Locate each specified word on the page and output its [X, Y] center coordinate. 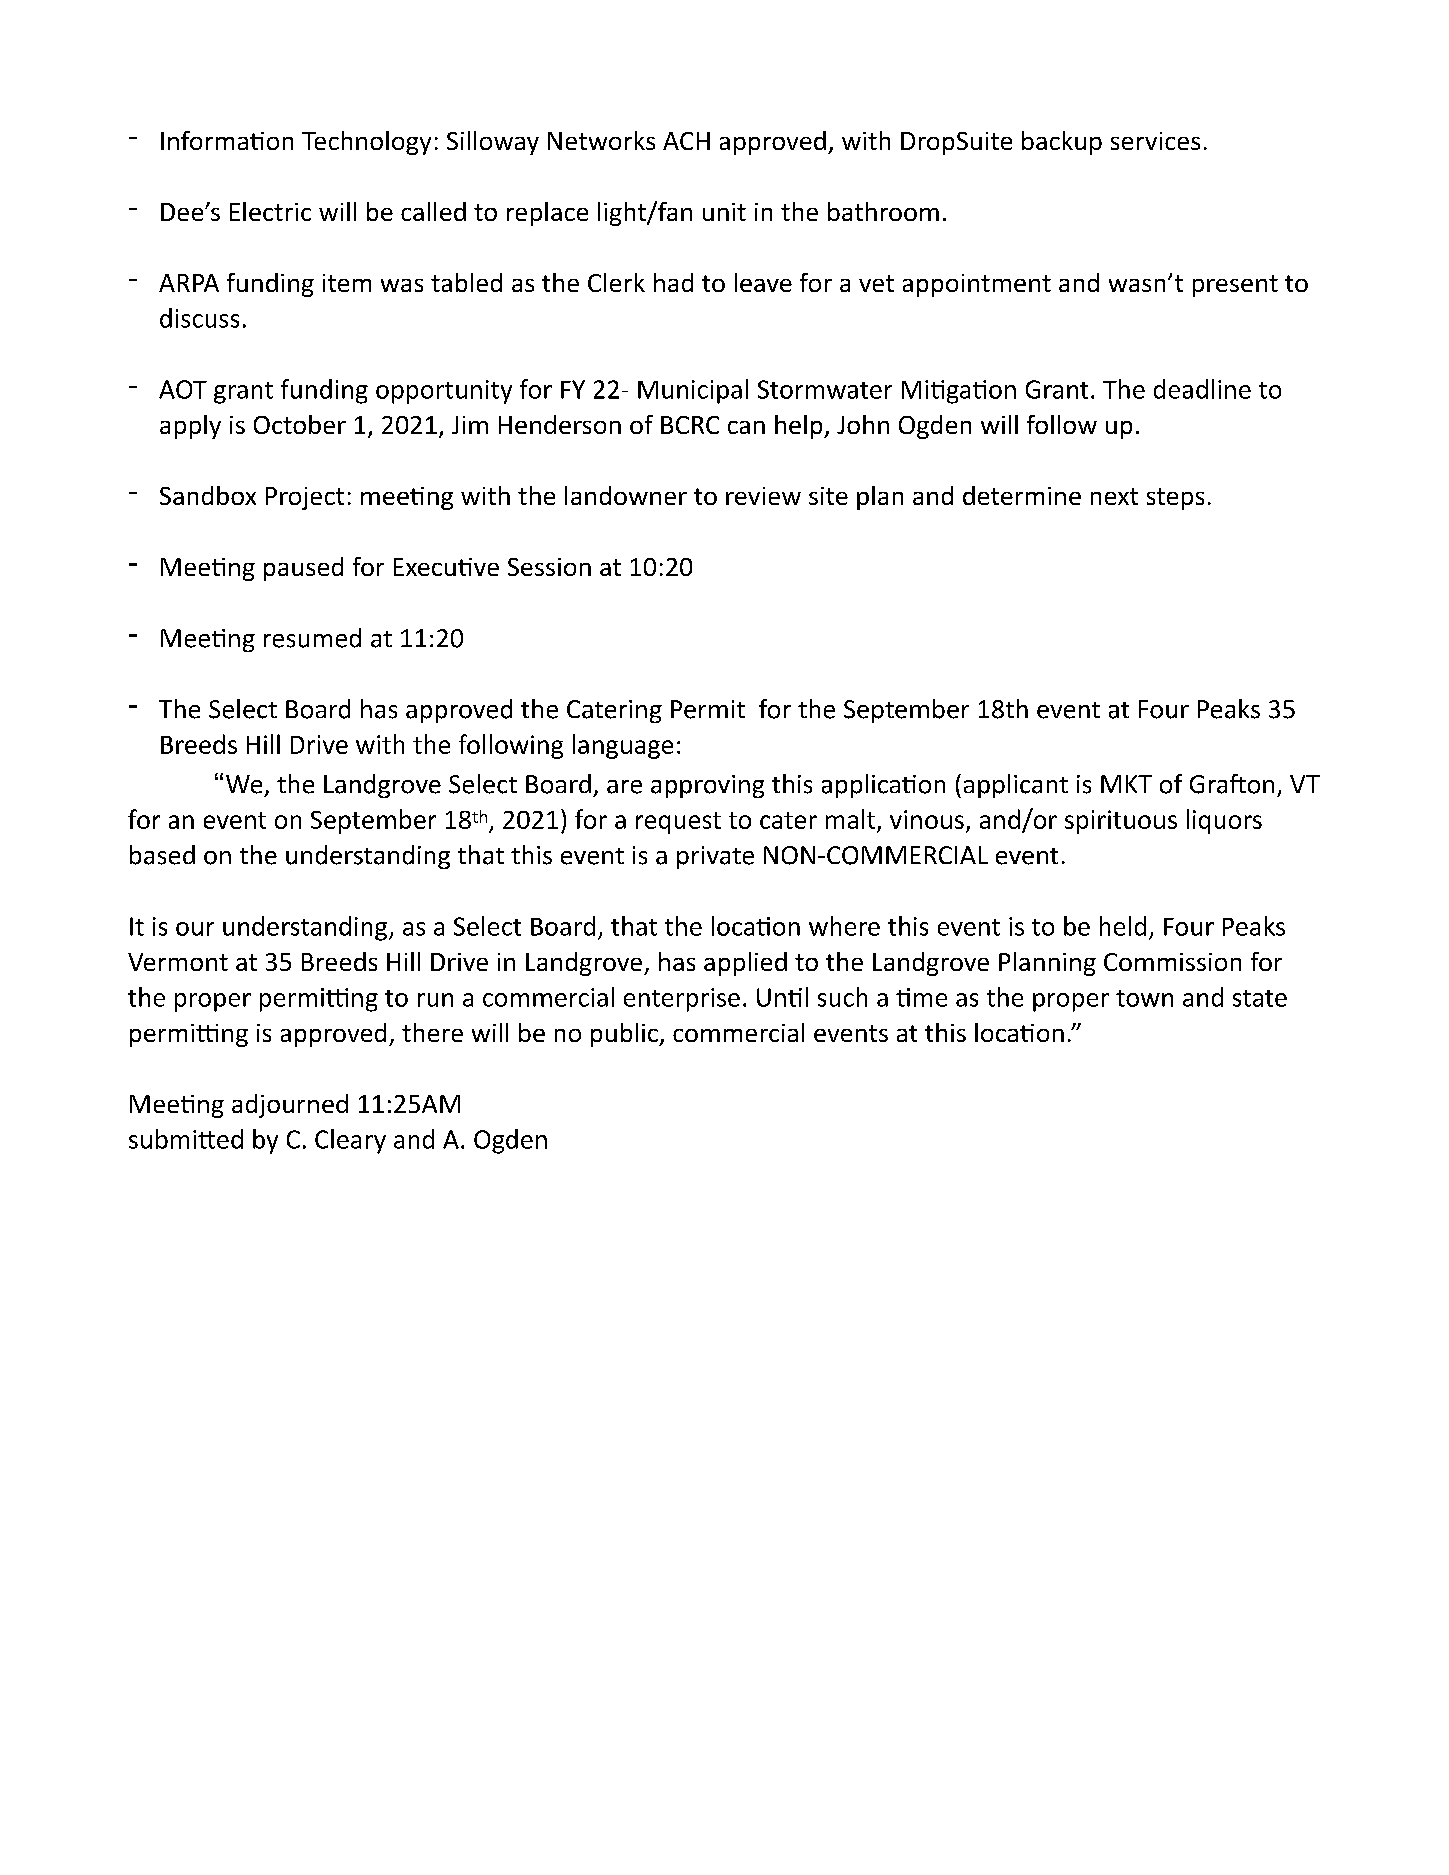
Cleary [350, 1141]
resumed [312, 638]
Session [549, 567]
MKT [1126, 784]
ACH [686, 141]
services [1155, 141]
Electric [270, 211]
